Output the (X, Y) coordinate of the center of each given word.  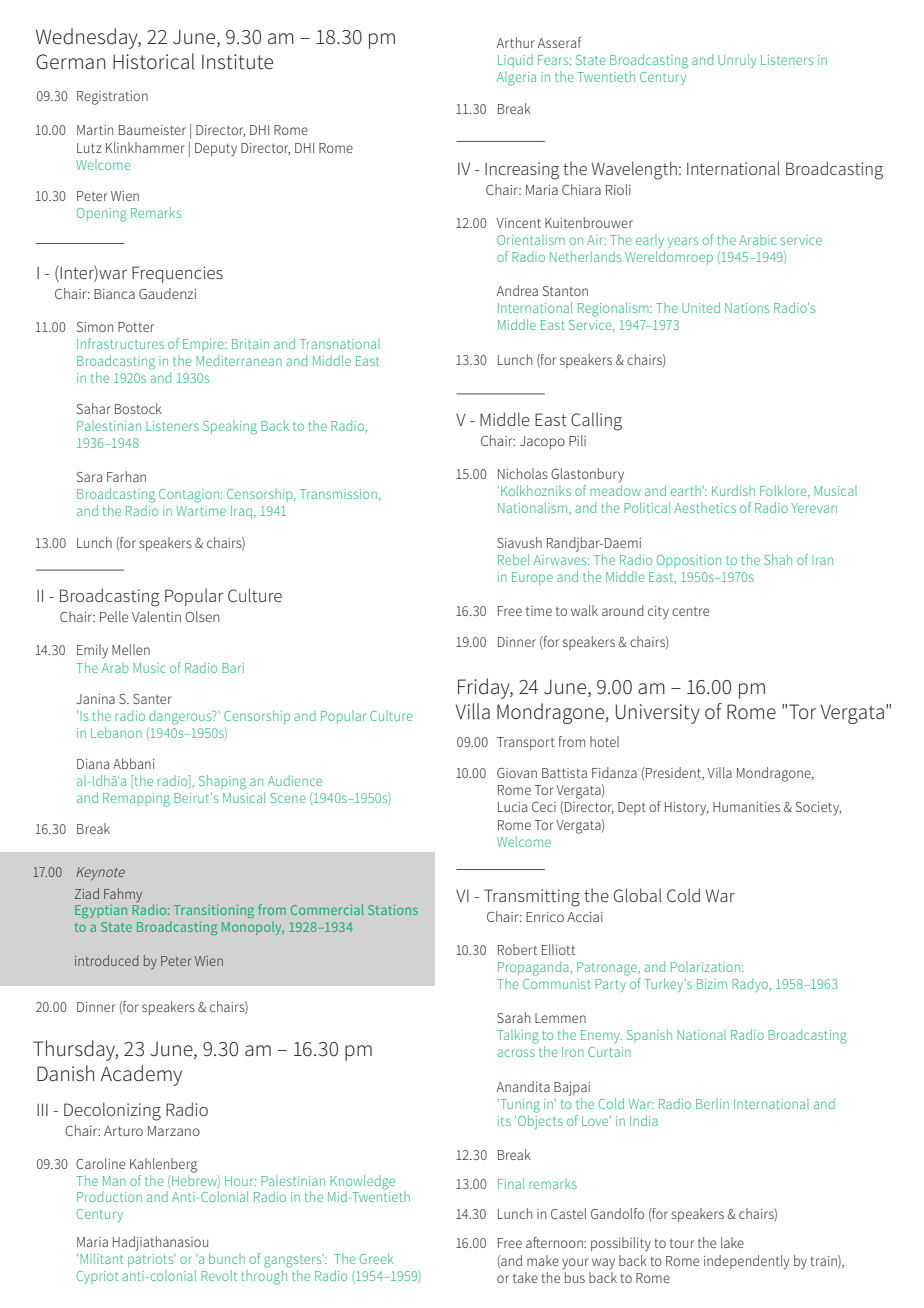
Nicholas (523, 473)
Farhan (126, 476)
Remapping (136, 800)
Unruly (737, 61)
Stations (393, 910)
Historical (153, 61)
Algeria (516, 78)
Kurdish (733, 490)
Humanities (746, 807)
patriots (151, 1260)
